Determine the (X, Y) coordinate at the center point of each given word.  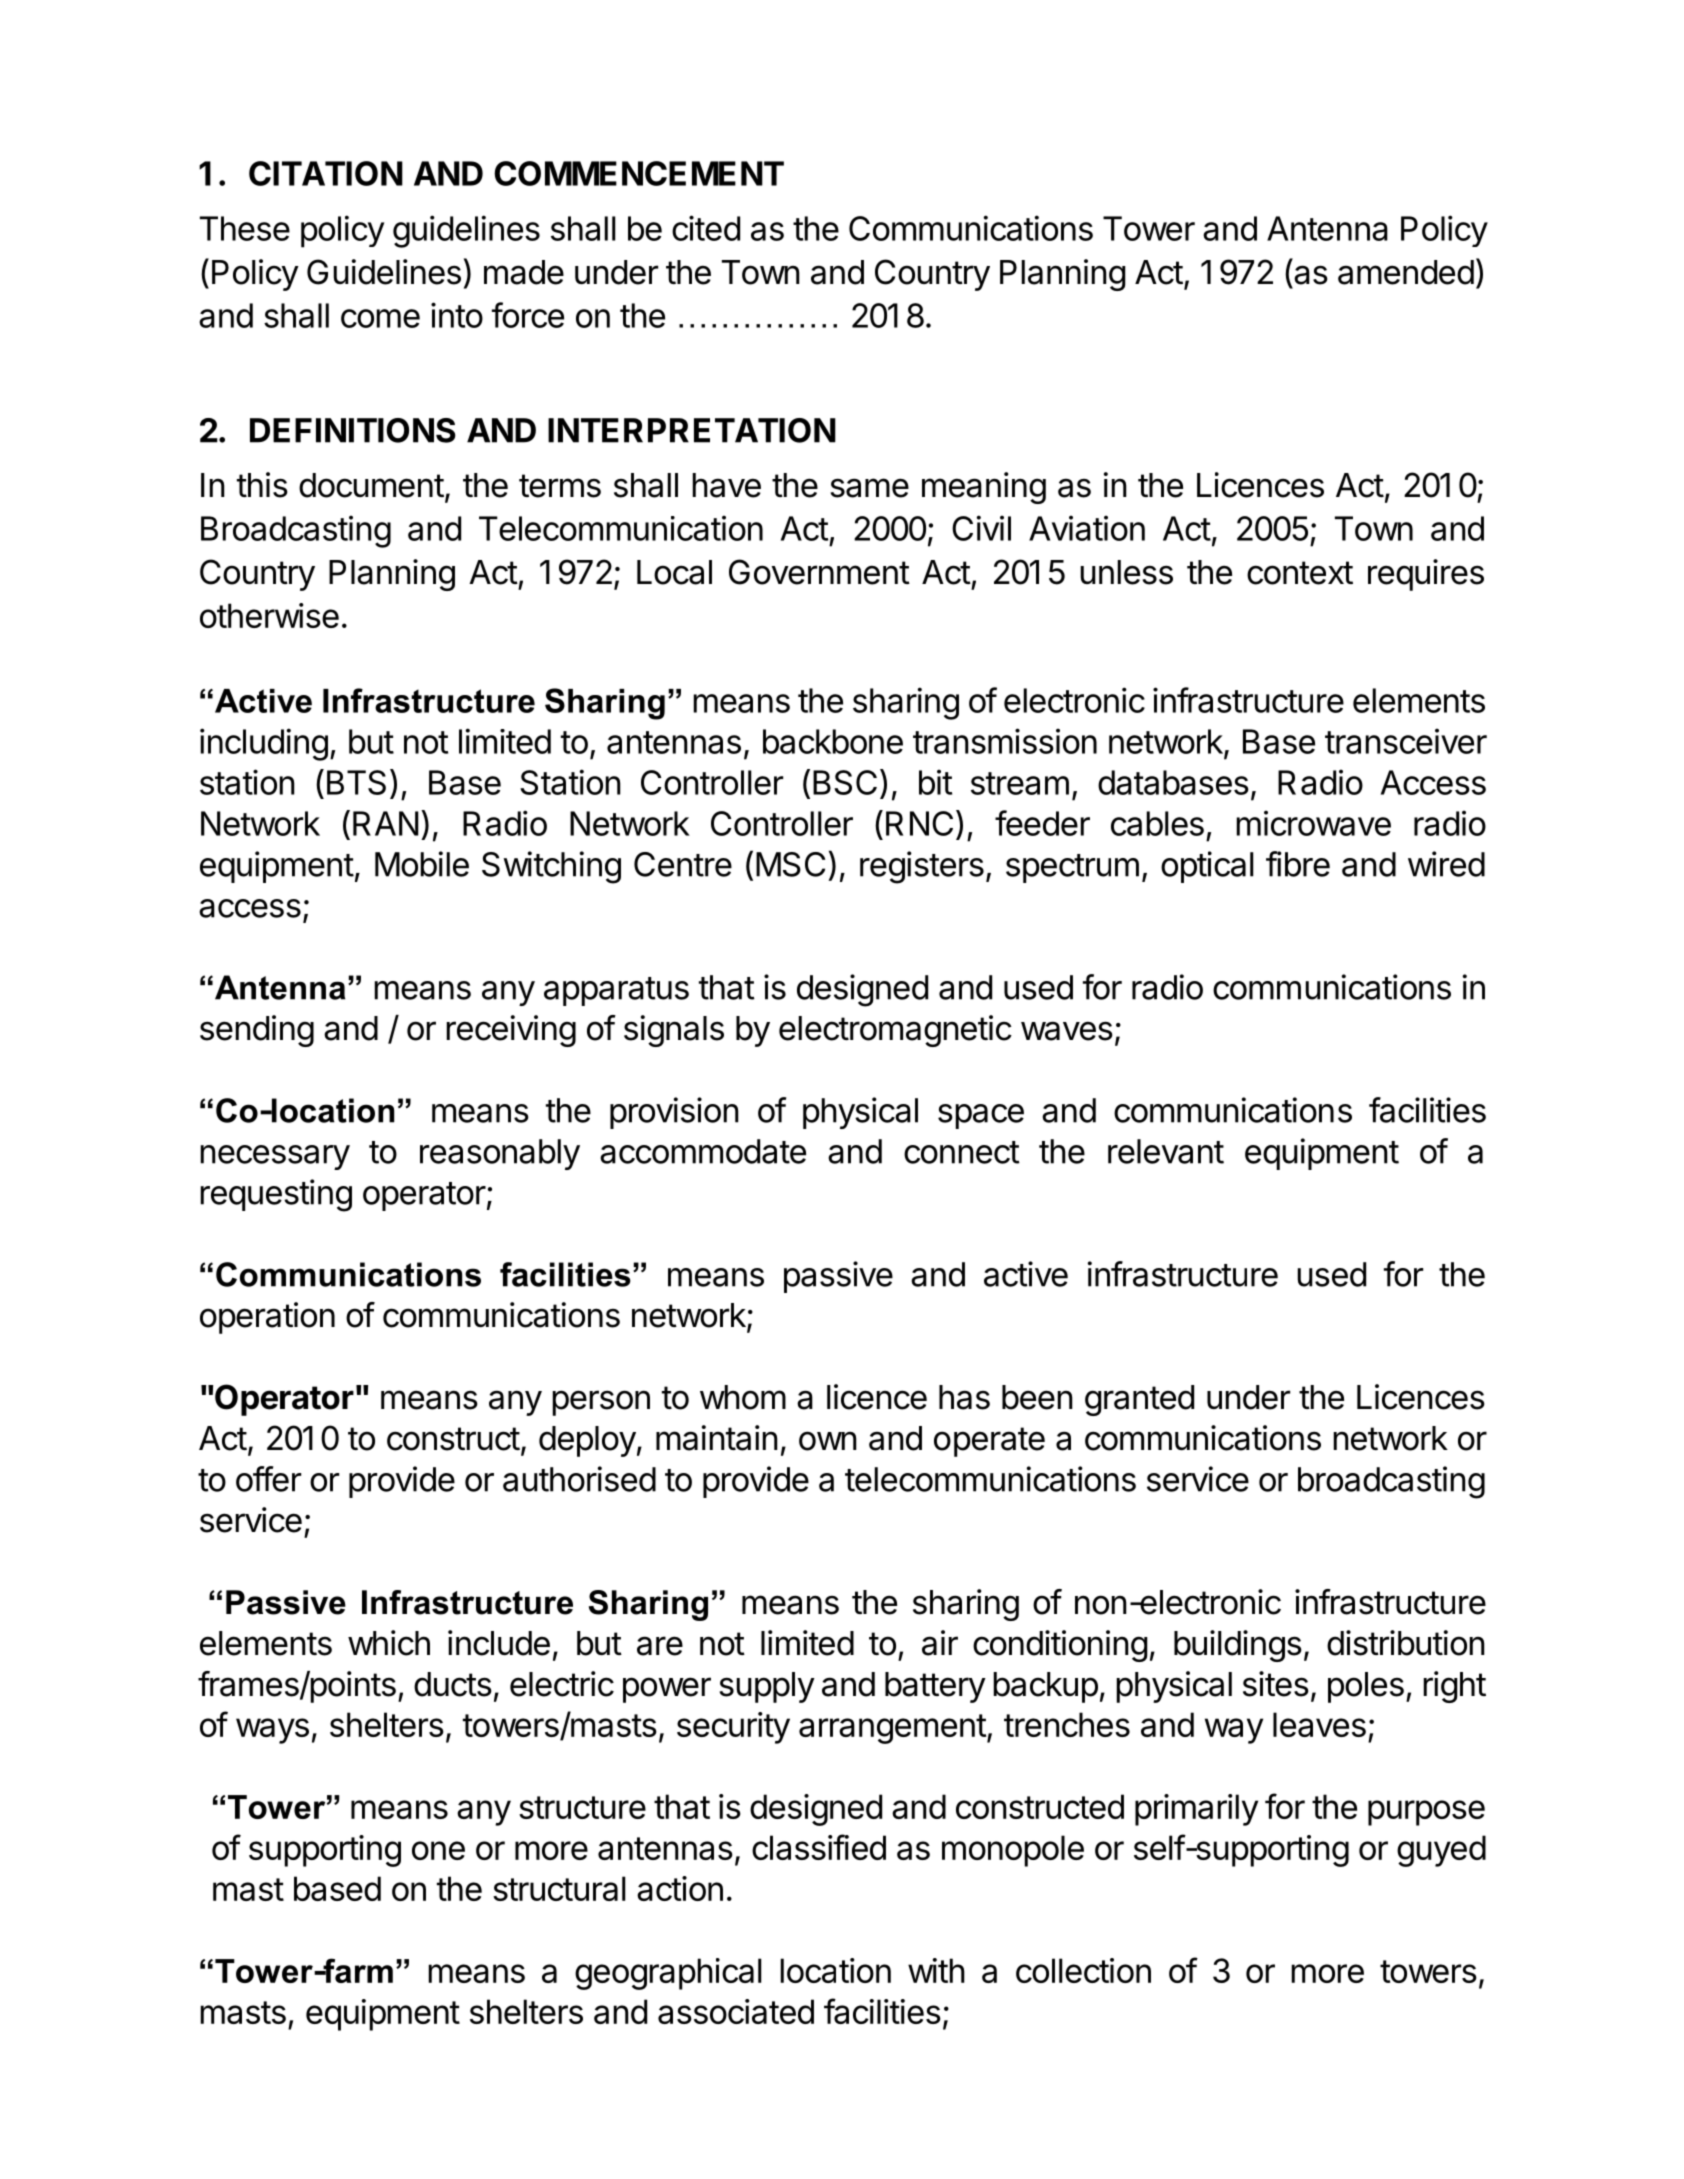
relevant (1166, 1151)
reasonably (500, 1154)
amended (1406, 272)
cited (706, 228)
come (380, 318)
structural (559, 1888)
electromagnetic (895, 1031)
